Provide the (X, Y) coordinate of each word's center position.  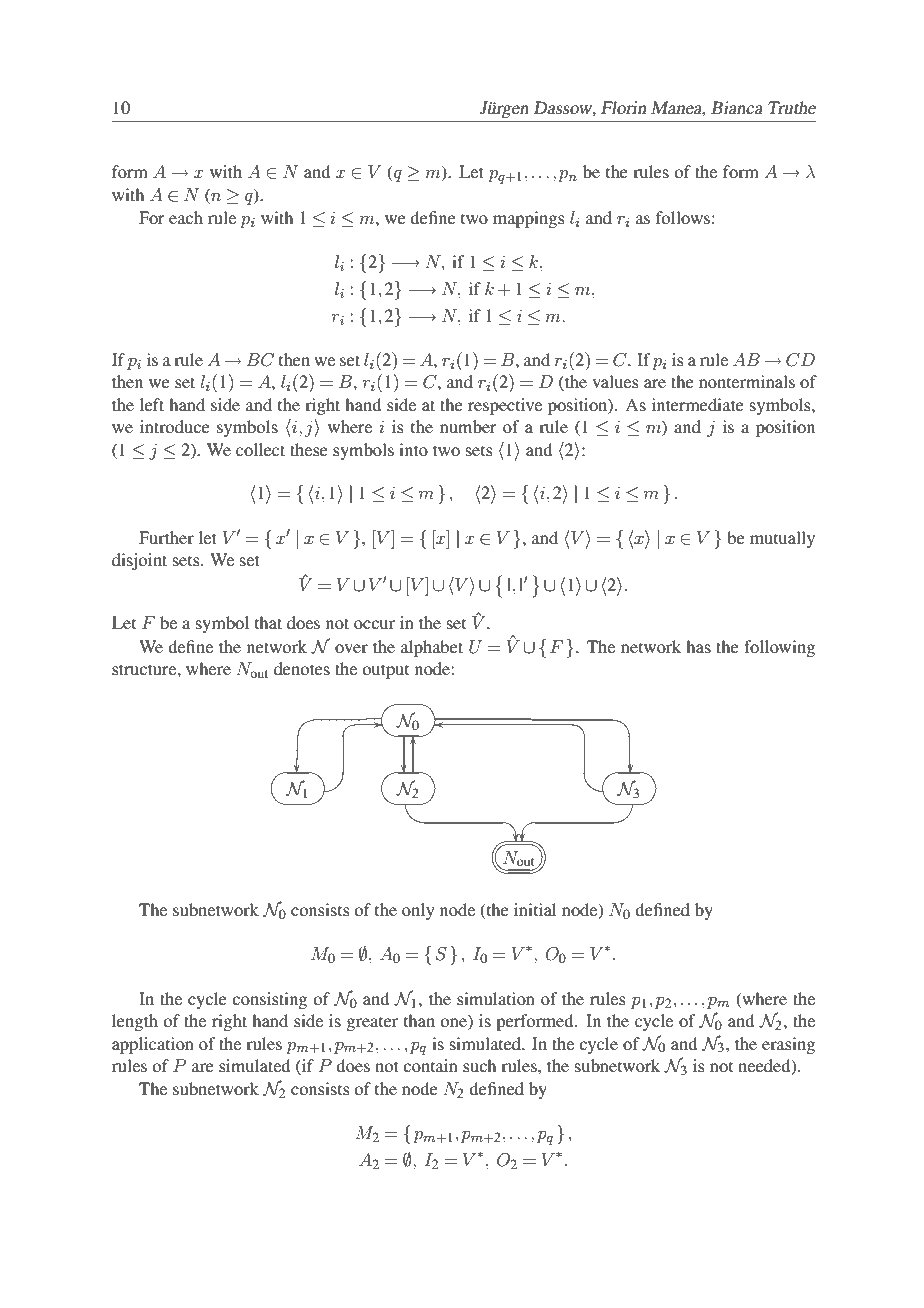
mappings (529, 219)
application (153, 1045)
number (468, 426)
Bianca (737, 107)
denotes (302, 668)
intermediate (698, 404)
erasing (788, 1045)
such (479, 1065)
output (385, 671)
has (698, 646)
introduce (175, 426)
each (186, 217)
